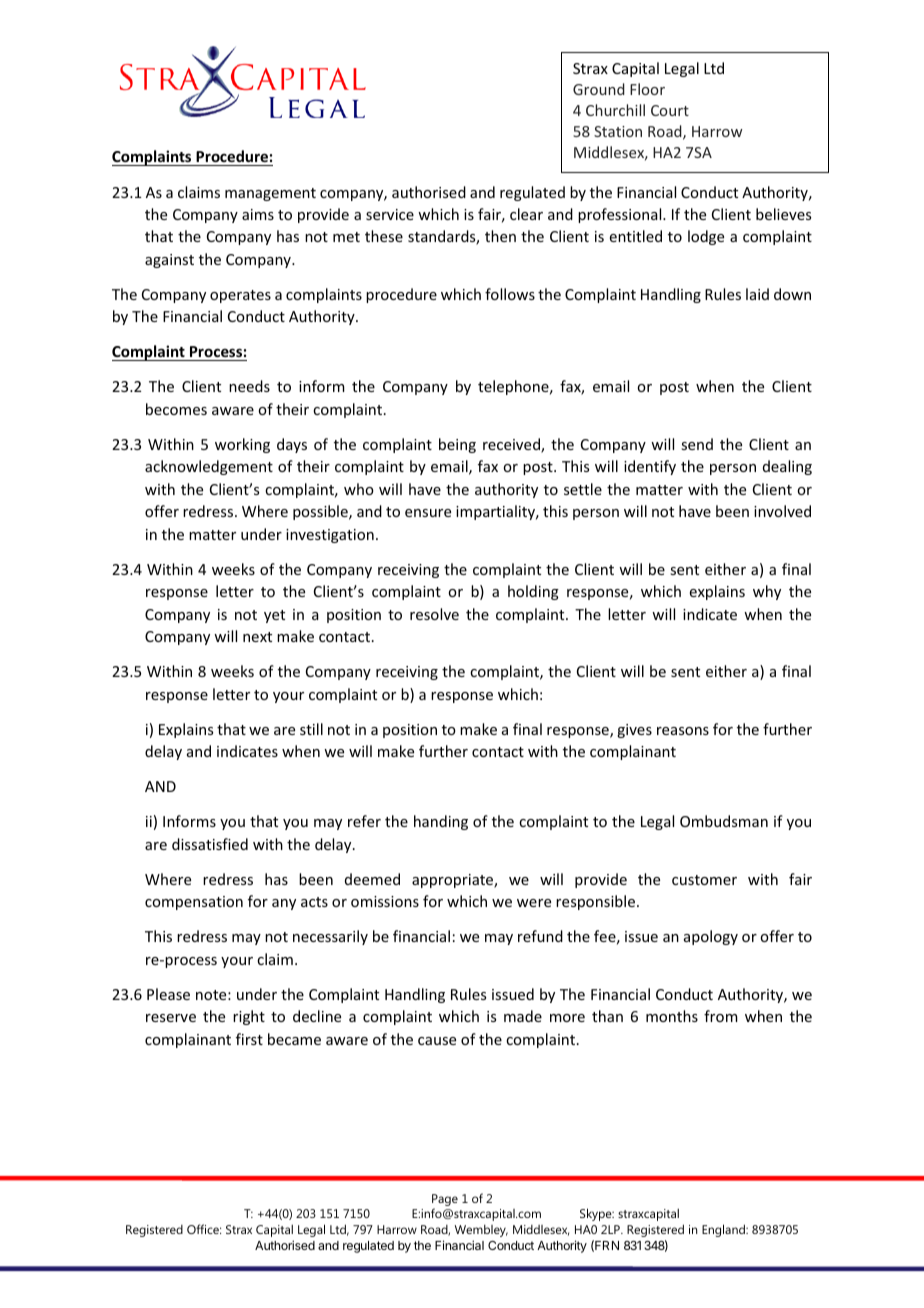 Image resolution: width=924 pixels, height=1308 pixels. Describe the element at coordinates (445, 1200) in the image. I see `Page` at that location.
